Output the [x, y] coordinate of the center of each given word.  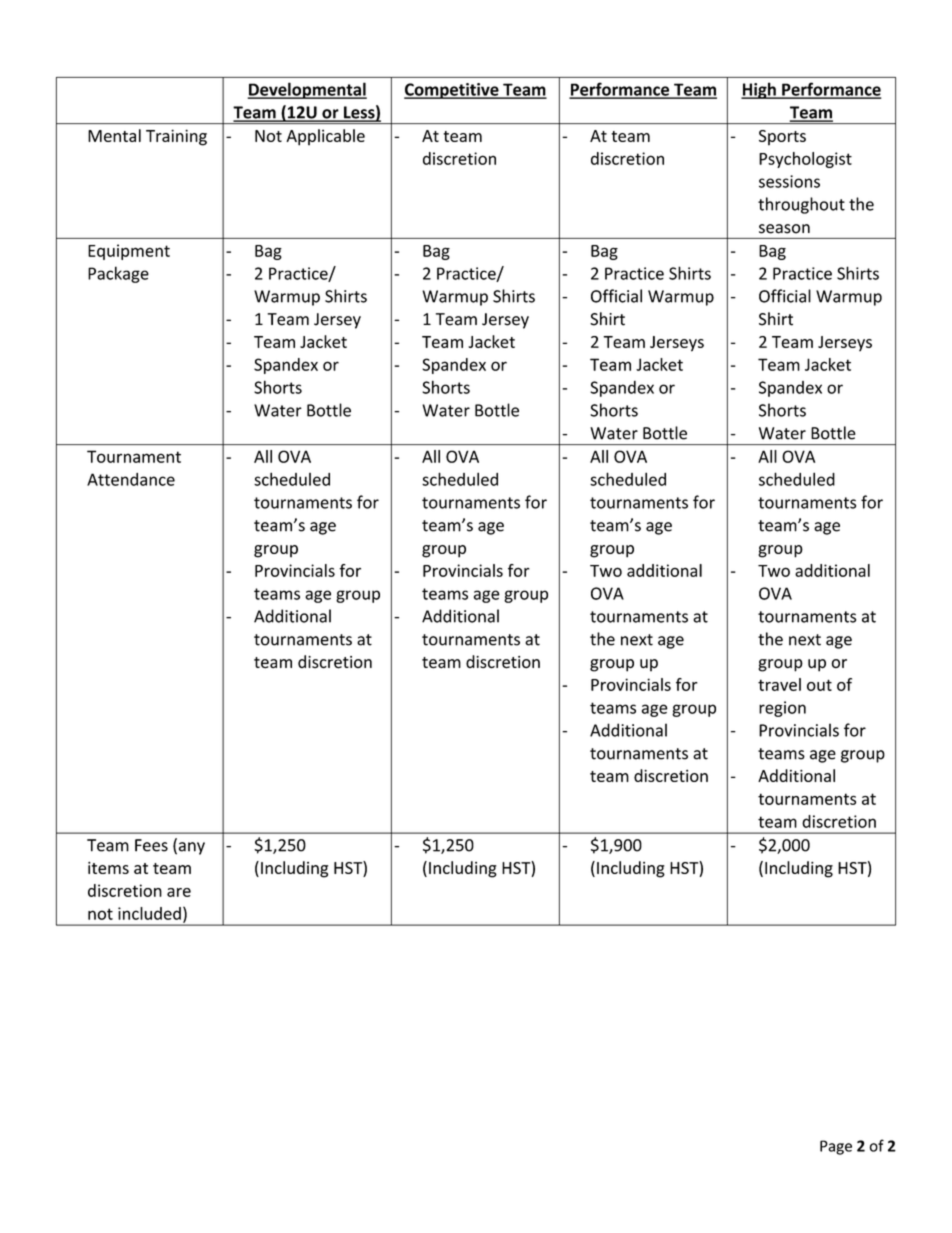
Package [118, 274]
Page [836, 1147]
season [784, 229]
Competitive [452, 91]
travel [779, 684]
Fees [151, 845]
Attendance [131, 479]
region [782, 709]
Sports [782, 138]
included [149, 913]
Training [176, 137]
